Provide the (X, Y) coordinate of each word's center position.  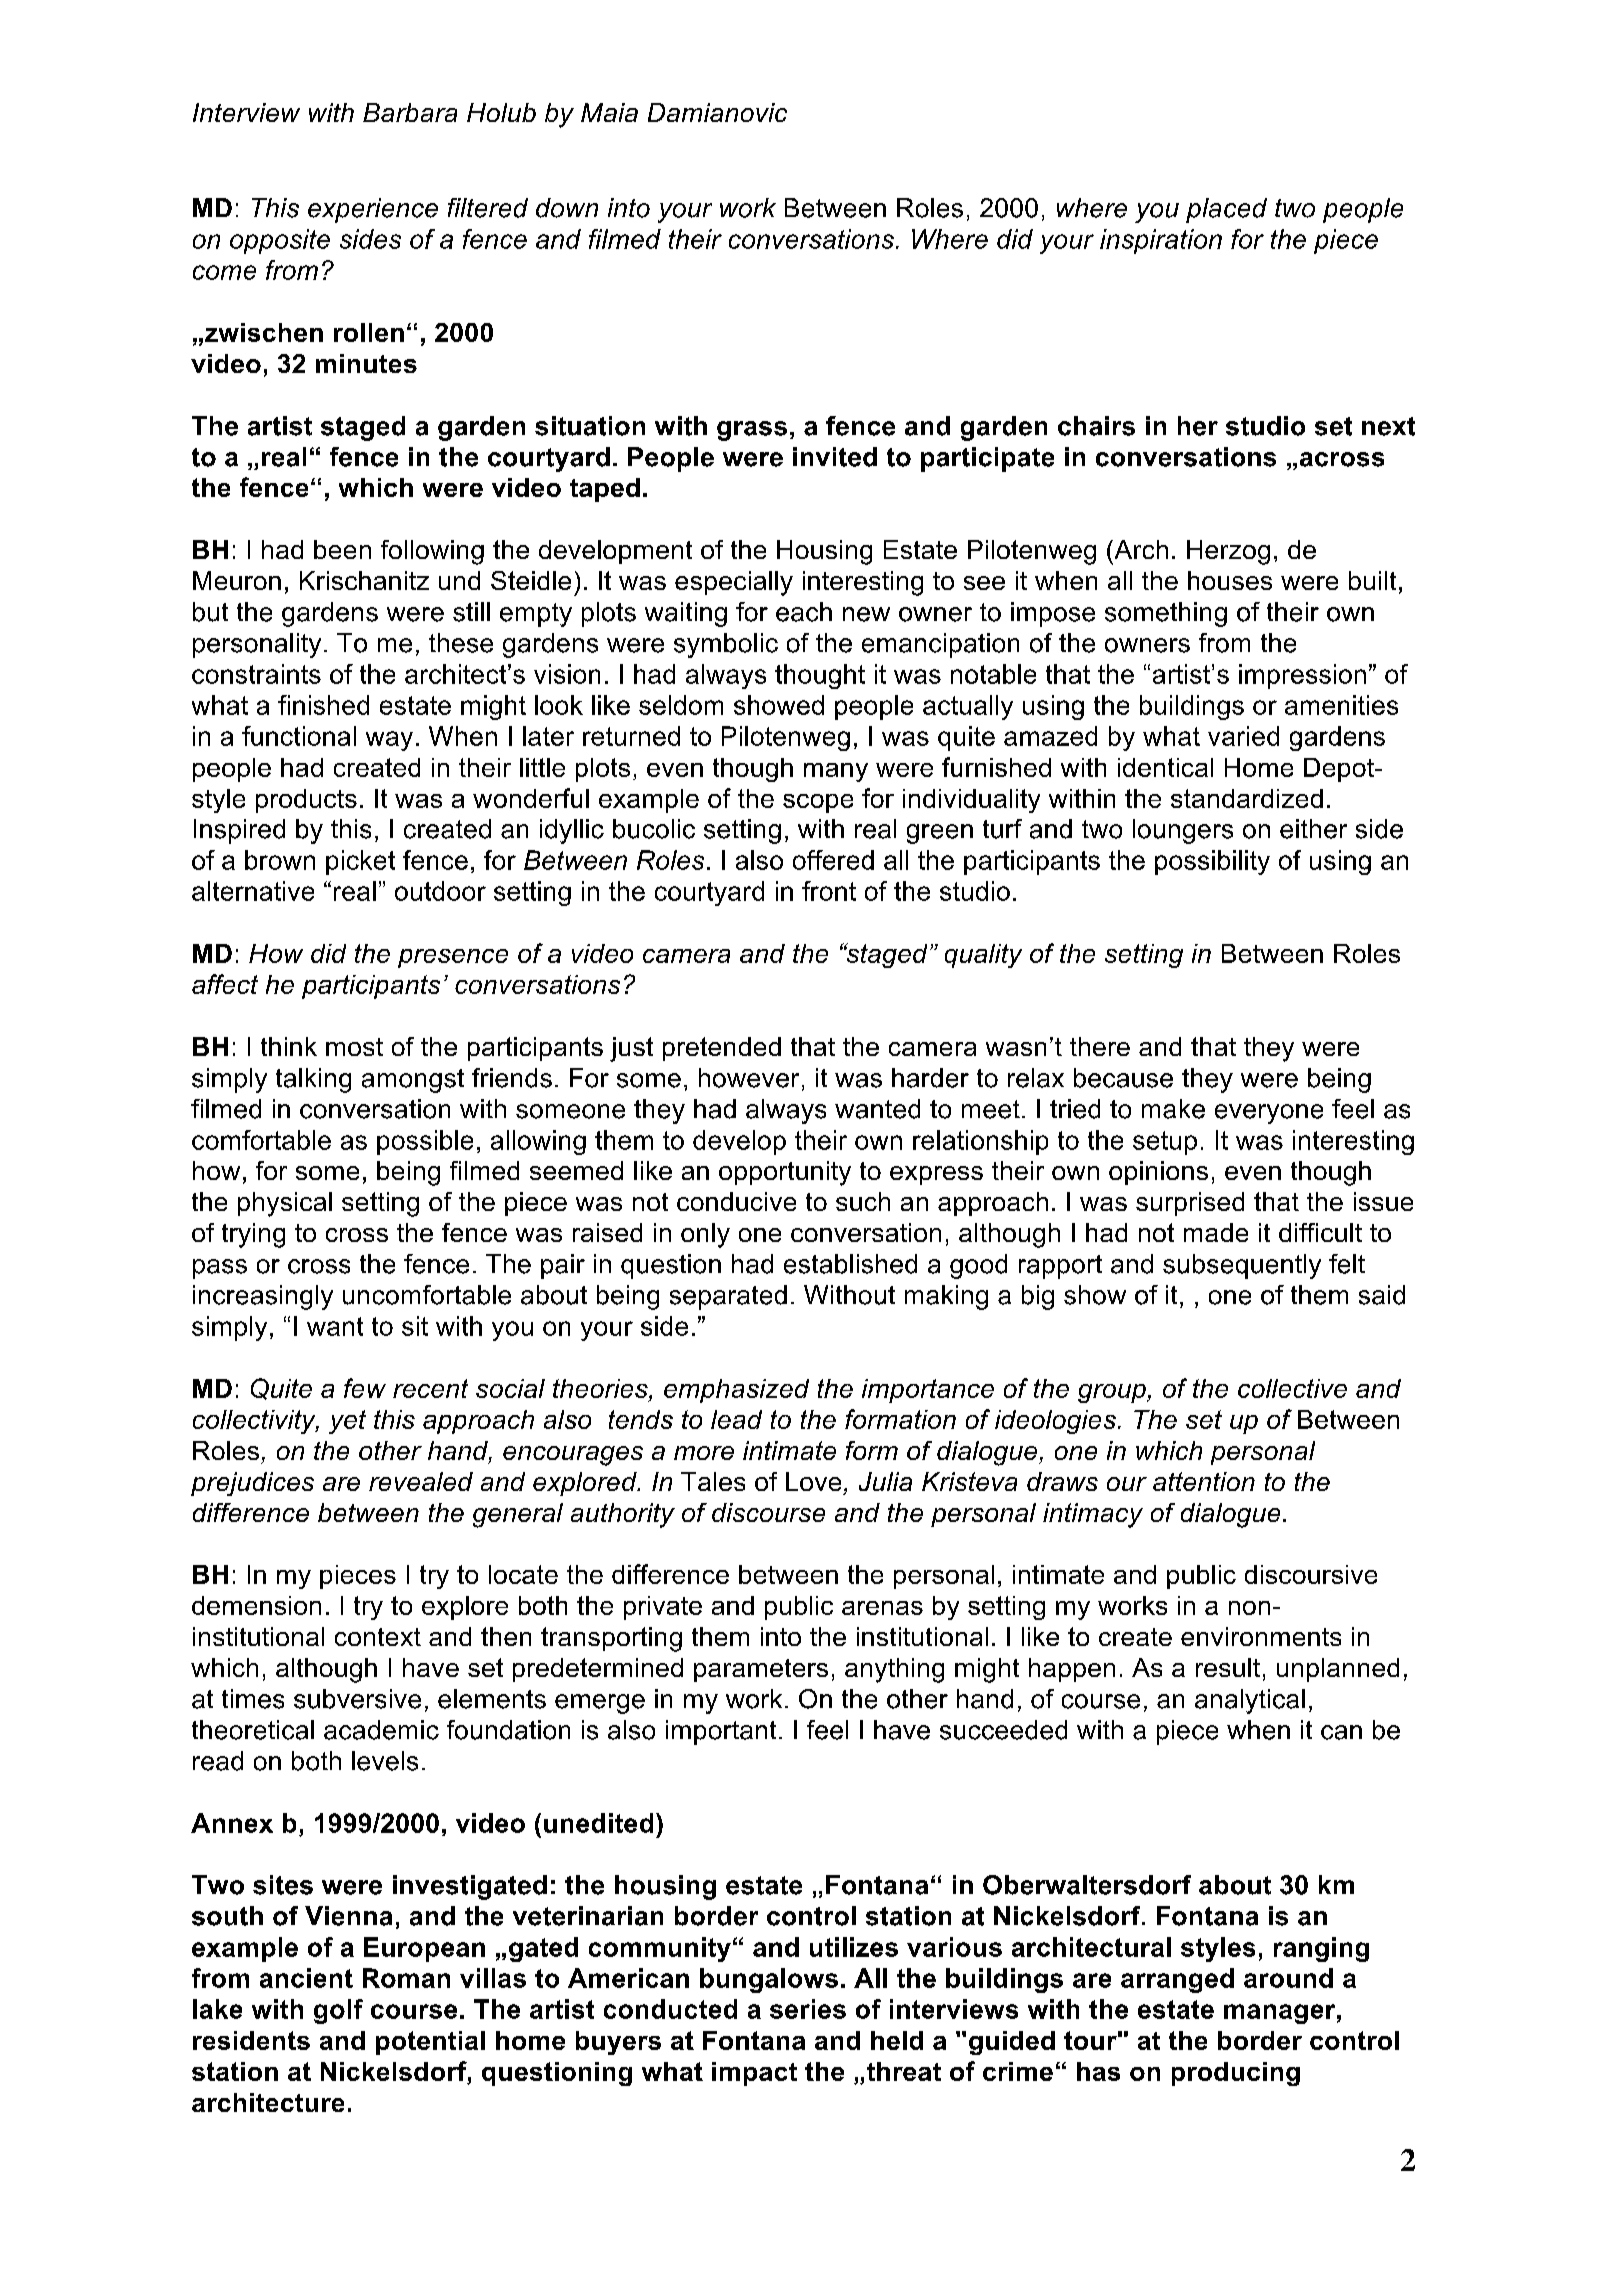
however (749, 1078)
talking (313, 1080)
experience (373, 210)
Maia (609, 112)
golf (338, 2011)
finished (323, 705)
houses (1230, 580)
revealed (421, 1481)
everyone (1269, 1114)
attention (1204, 1481)
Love (813, 1481)
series (808, 2009)
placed (1226, 210)
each (804, 612)
